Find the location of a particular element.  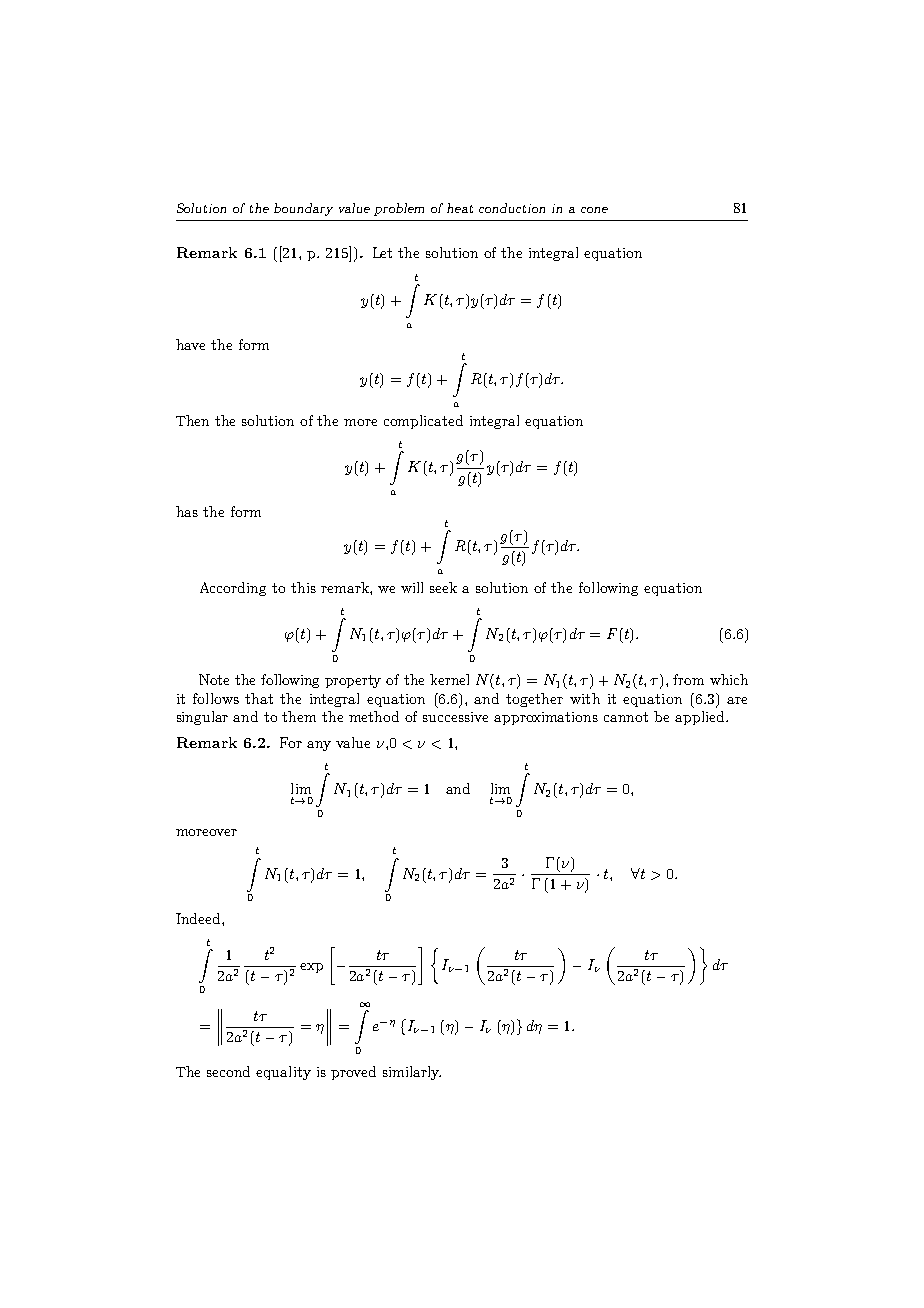

heat is located at coordinates (460, 208).
